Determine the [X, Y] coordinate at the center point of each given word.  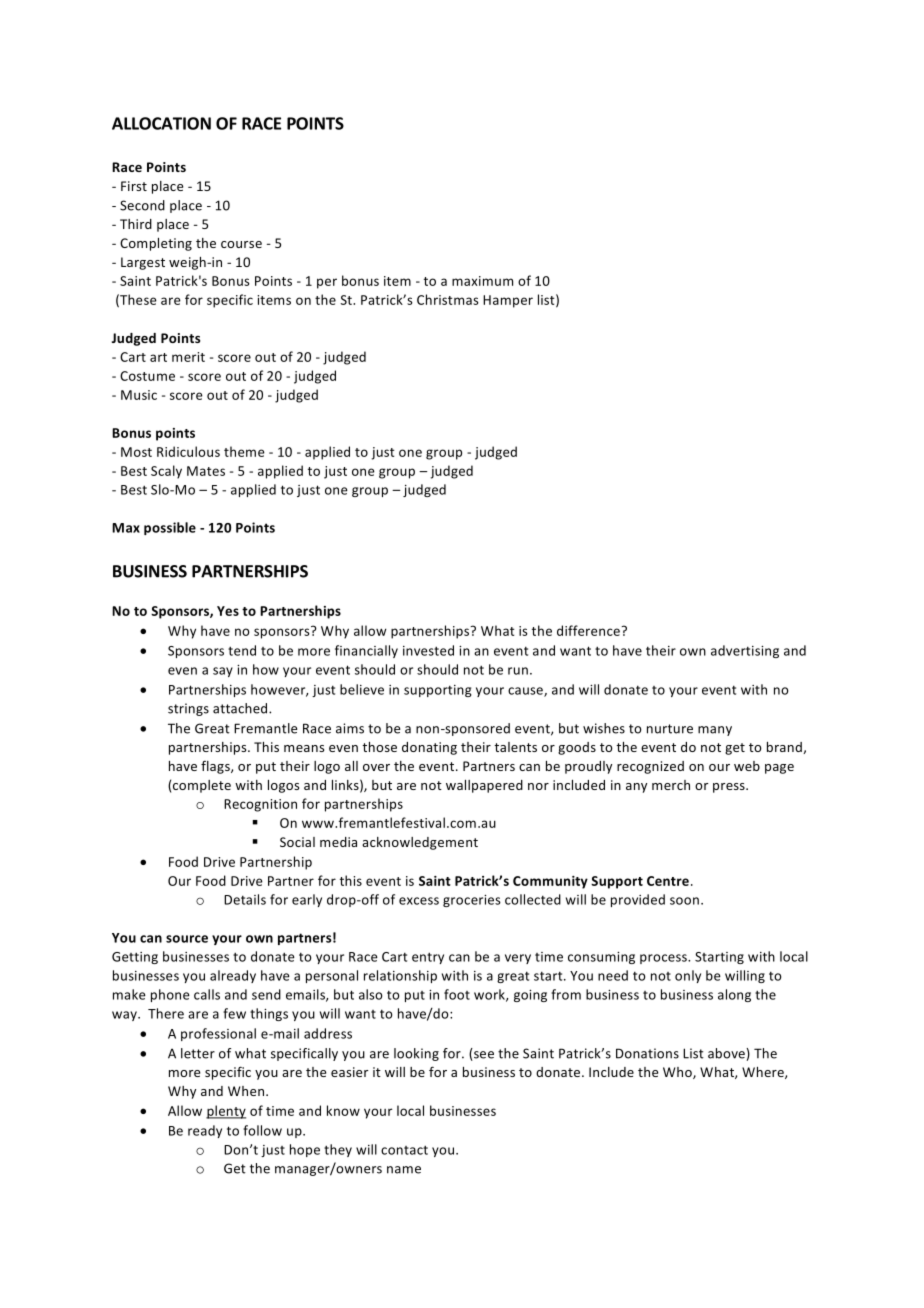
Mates [206, 471]
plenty [226, 1112]
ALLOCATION [161, 123]
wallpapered [484, 786]
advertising [745, 651]
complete [202, 786]
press [730, 788]
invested [428, 650]
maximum [482, 281]
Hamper [508, 301]
